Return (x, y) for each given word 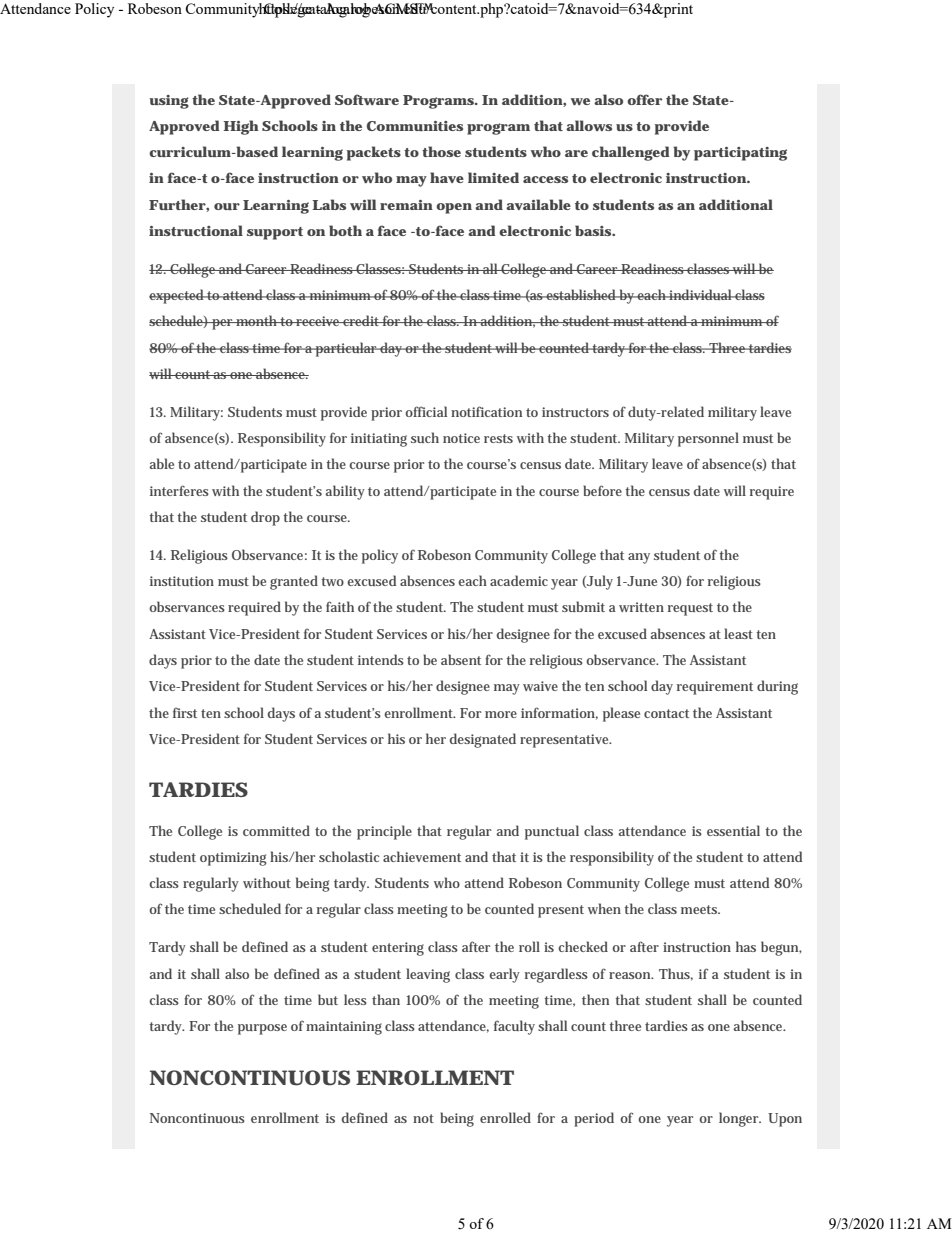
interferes (179, 490)
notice (461, 438)
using (169, 102)
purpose (262, 1029)
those (441, 151)
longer (740, 1119)
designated (483, 740)
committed (276, 830)
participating (740, 154)
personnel (708, 439)
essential (733, 830)
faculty (514, 1027)
